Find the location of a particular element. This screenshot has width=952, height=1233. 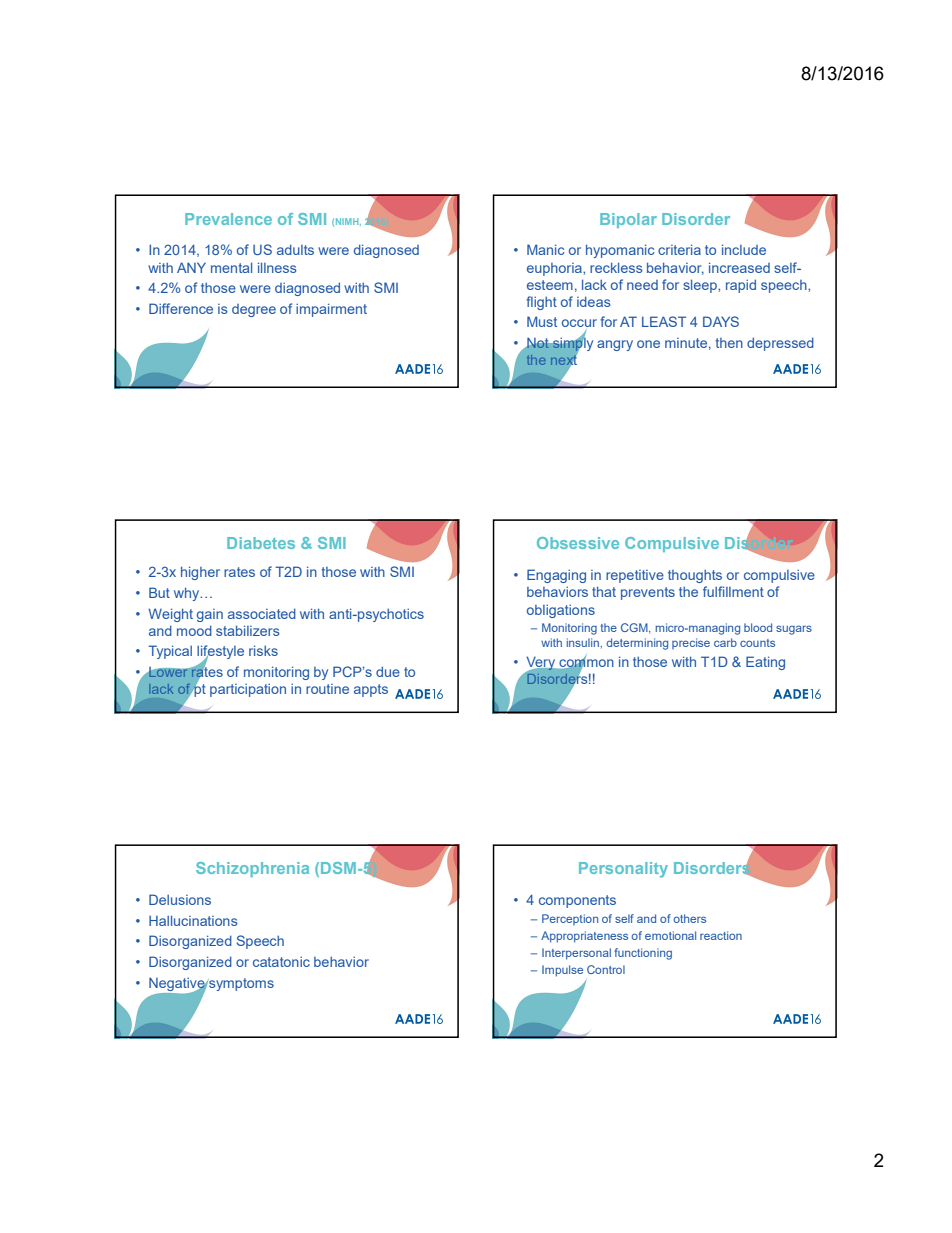

euphoria is located at coordinates (555, 269).
